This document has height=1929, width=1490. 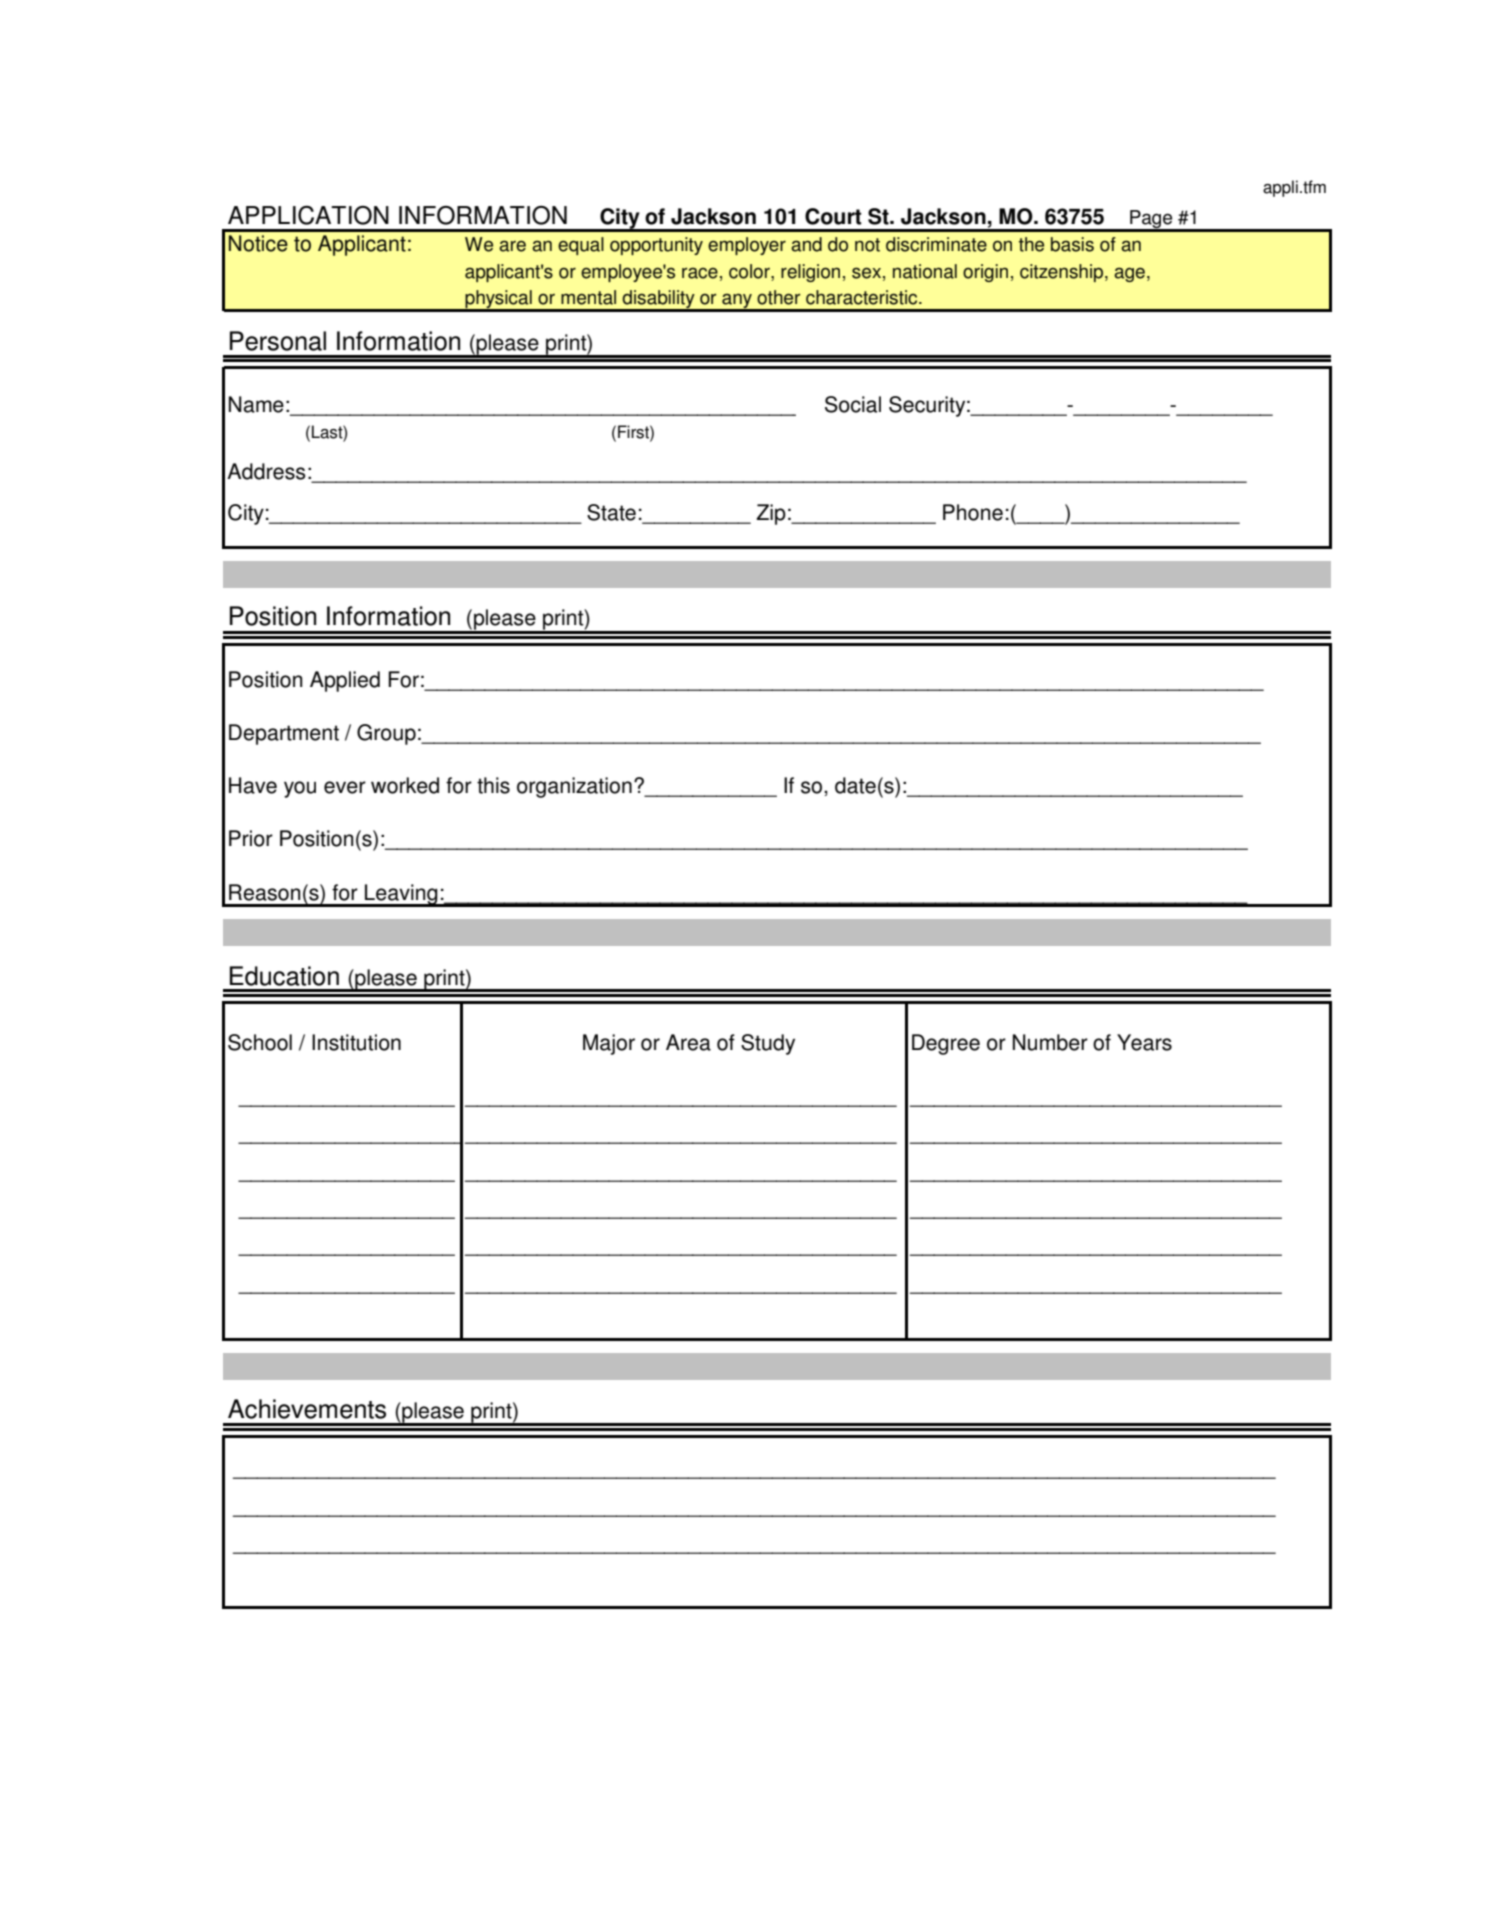 I want to click on Achievements, so click(x=307, y=1409).
